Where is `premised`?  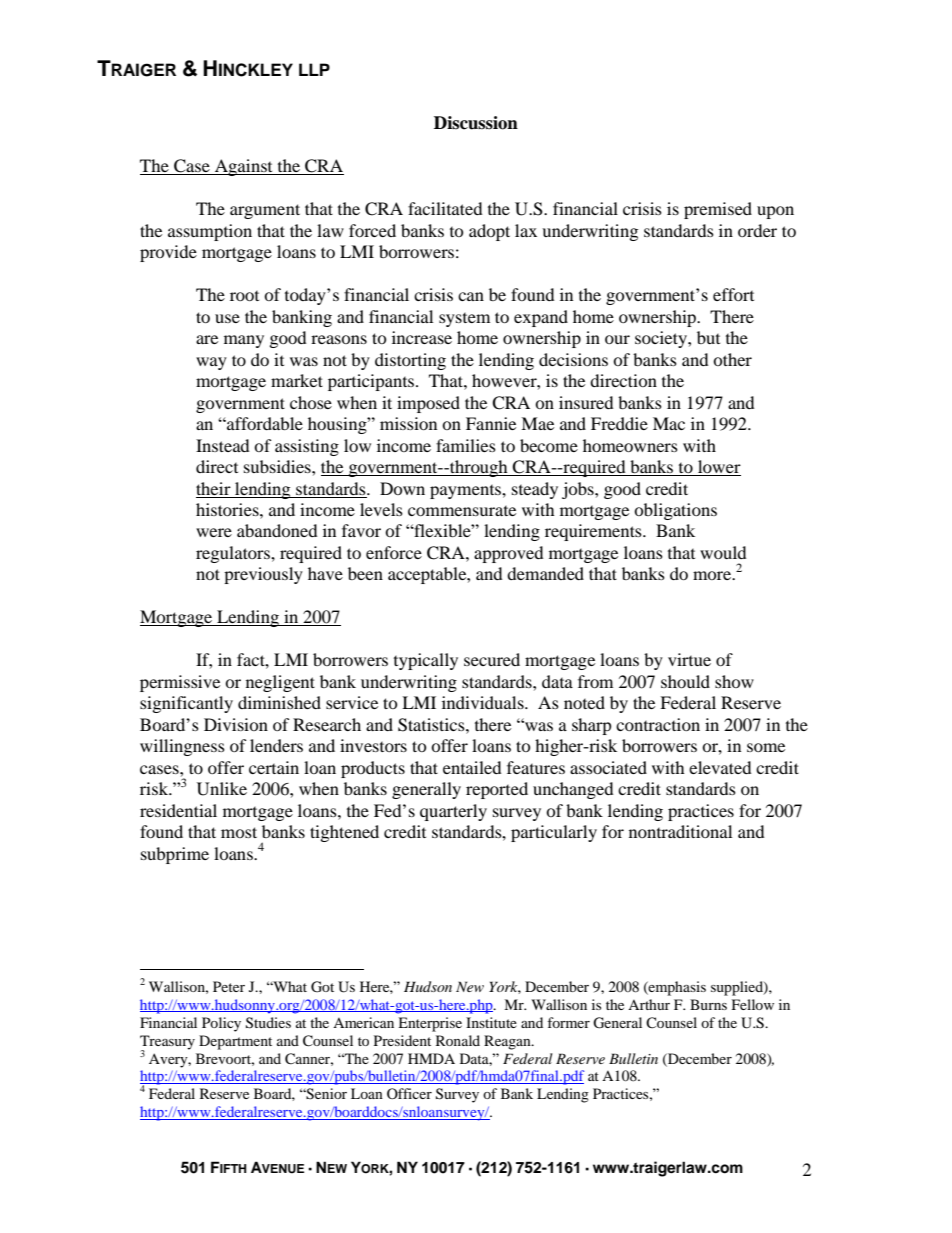
premised is located at coordinates (718, 210).
